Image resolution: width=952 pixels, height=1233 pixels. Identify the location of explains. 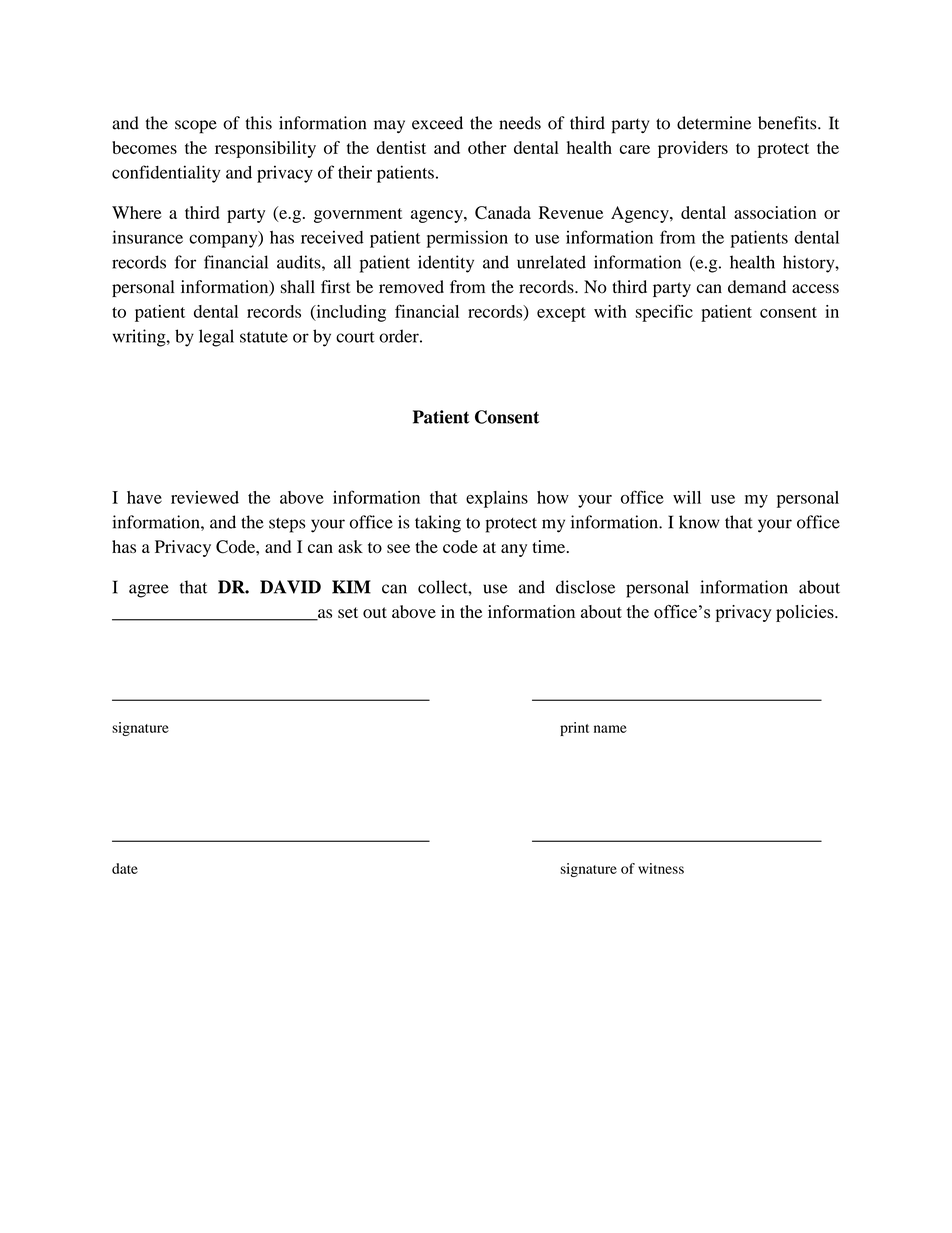
(497, 499).
